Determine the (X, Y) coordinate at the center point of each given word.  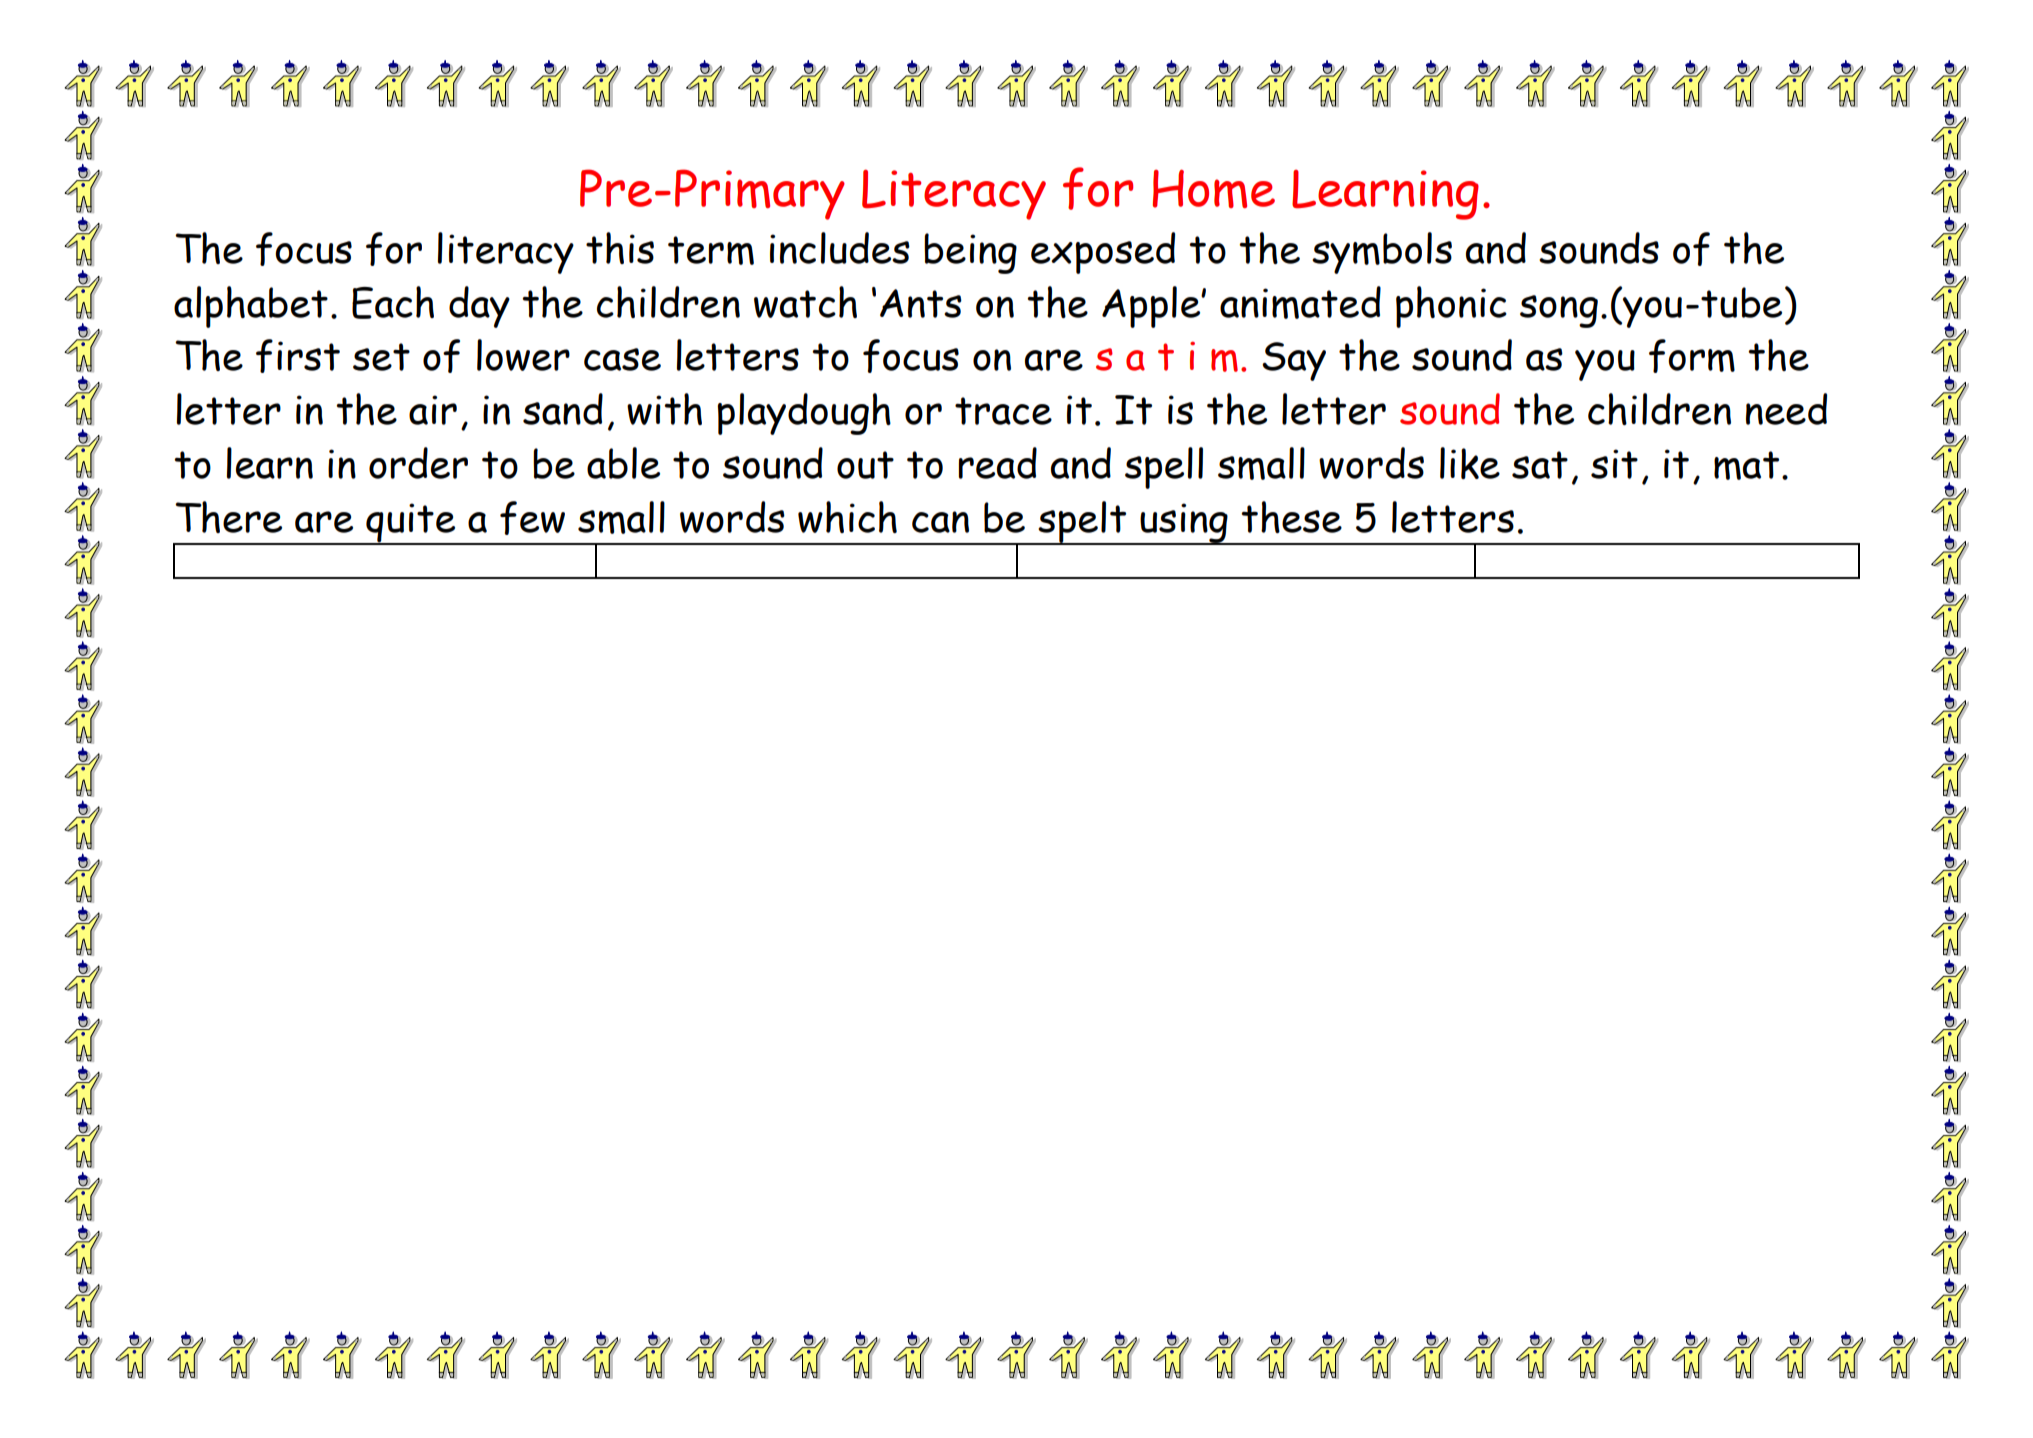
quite (411, 524)
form (1692, 356)
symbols (1382, 253)
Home (1214, 189)
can (940, 522)
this (620, 248)
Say (1294, 361)
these (1291, 517)
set (381, 357)
